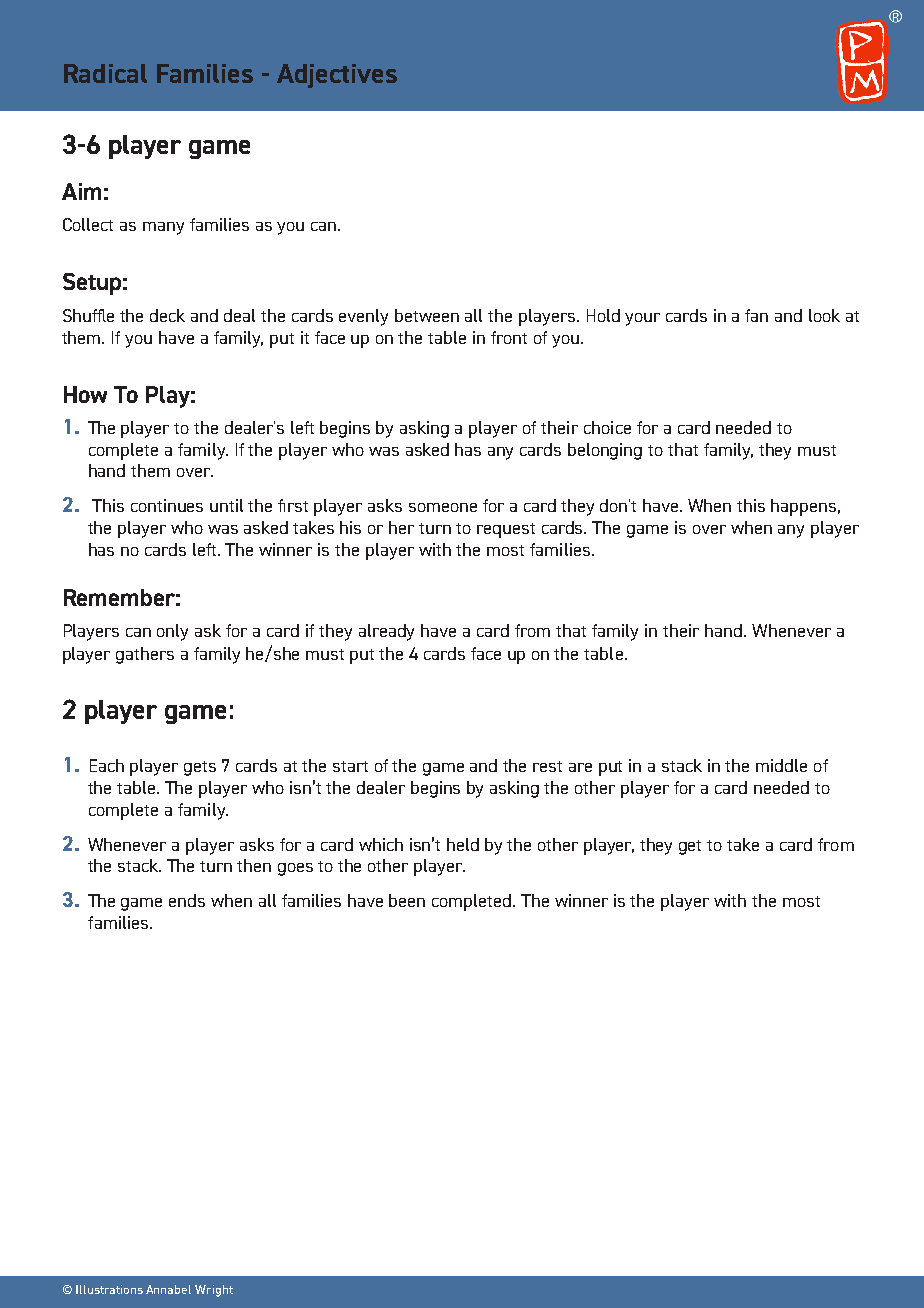 The width and height of the document is (924, 1308). I want to click on Adjectives, so click(337, 76).
